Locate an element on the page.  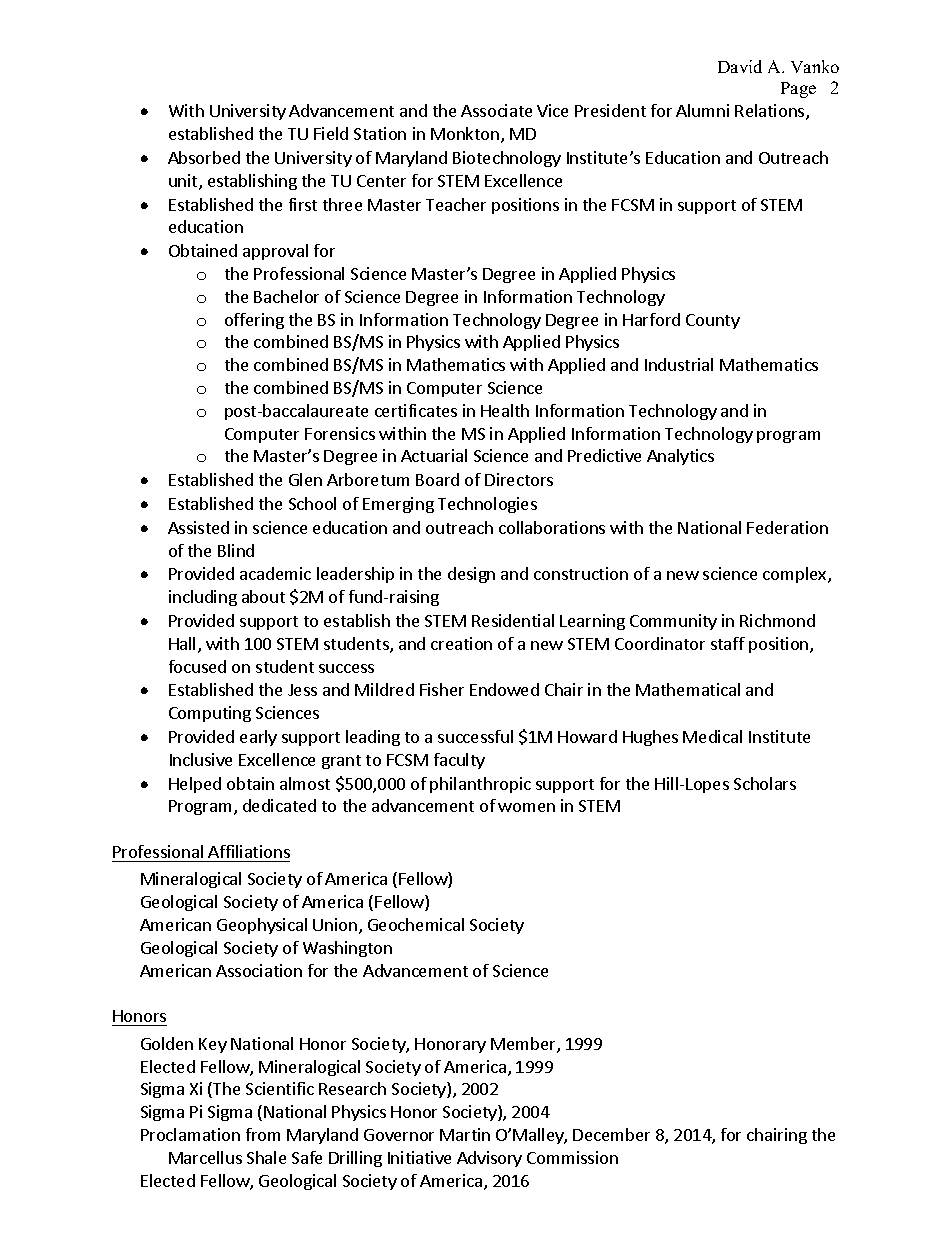
Martin is located at coordinates (465, 1134).
